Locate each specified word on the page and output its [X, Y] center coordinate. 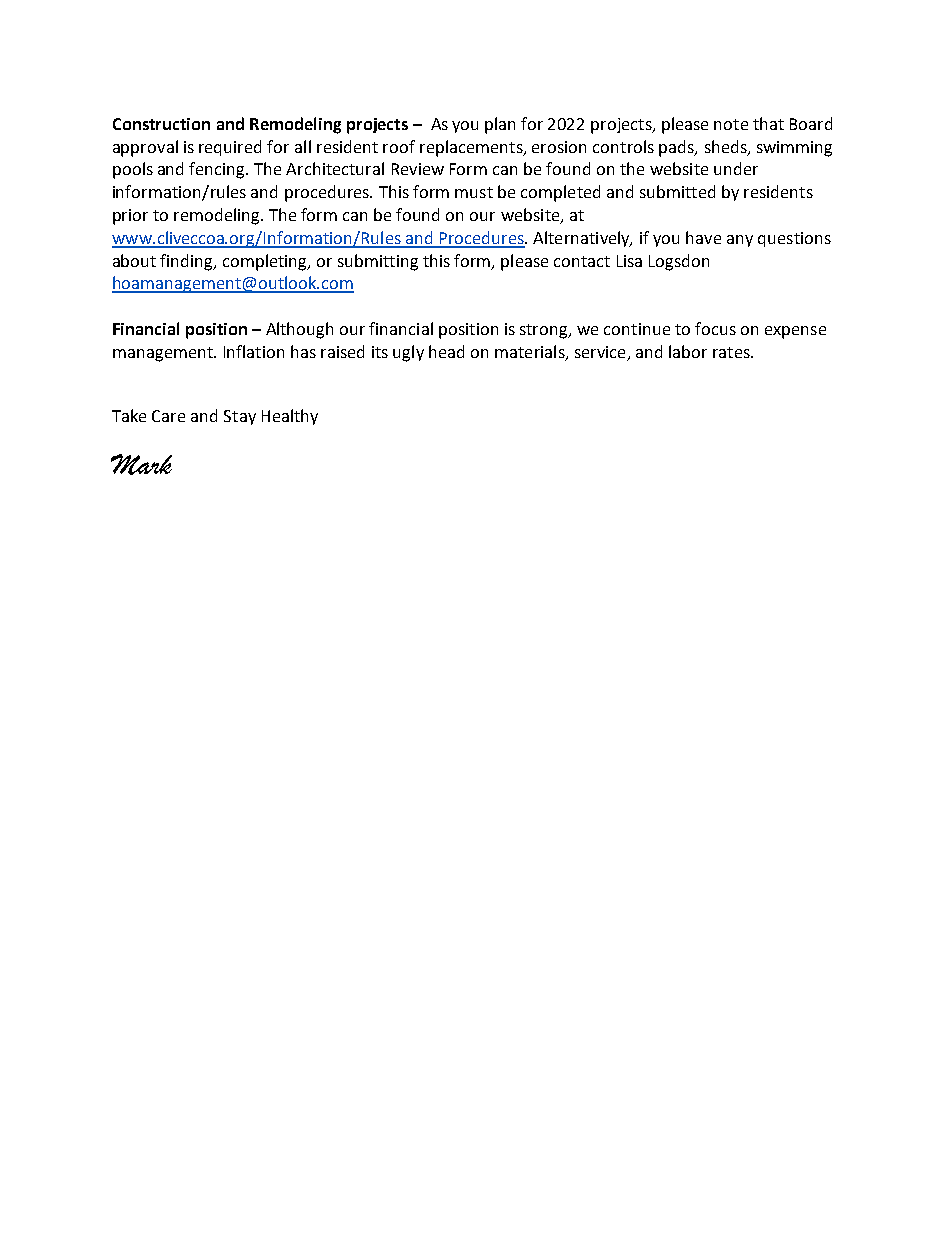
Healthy [290, 417]
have [703, 237]
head [446, 351]
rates [732, 352]
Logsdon [679, 262]
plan [500, 125]
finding [187, 262]
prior [130, 217]
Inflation [254, 351]
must [474, 192]
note [731, 124]
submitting [378, 262]
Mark [141, 464]
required [230, 148]
